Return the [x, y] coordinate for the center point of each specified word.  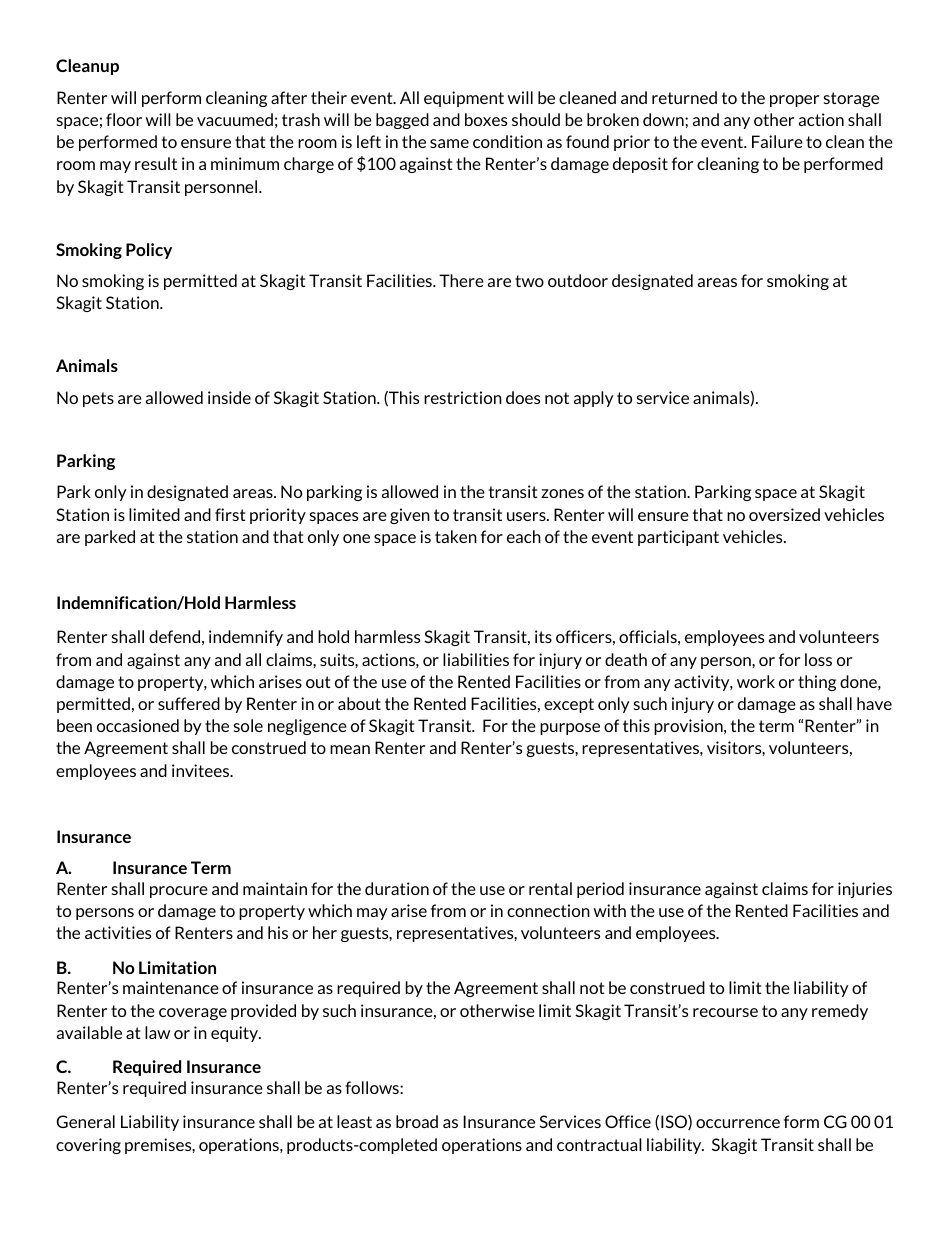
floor [124, 119]
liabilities [476, 659]
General [85, 1121]
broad [417, 1121]
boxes [486, 119]
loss [818, 659]
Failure [777, 141]
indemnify [246, 638]
